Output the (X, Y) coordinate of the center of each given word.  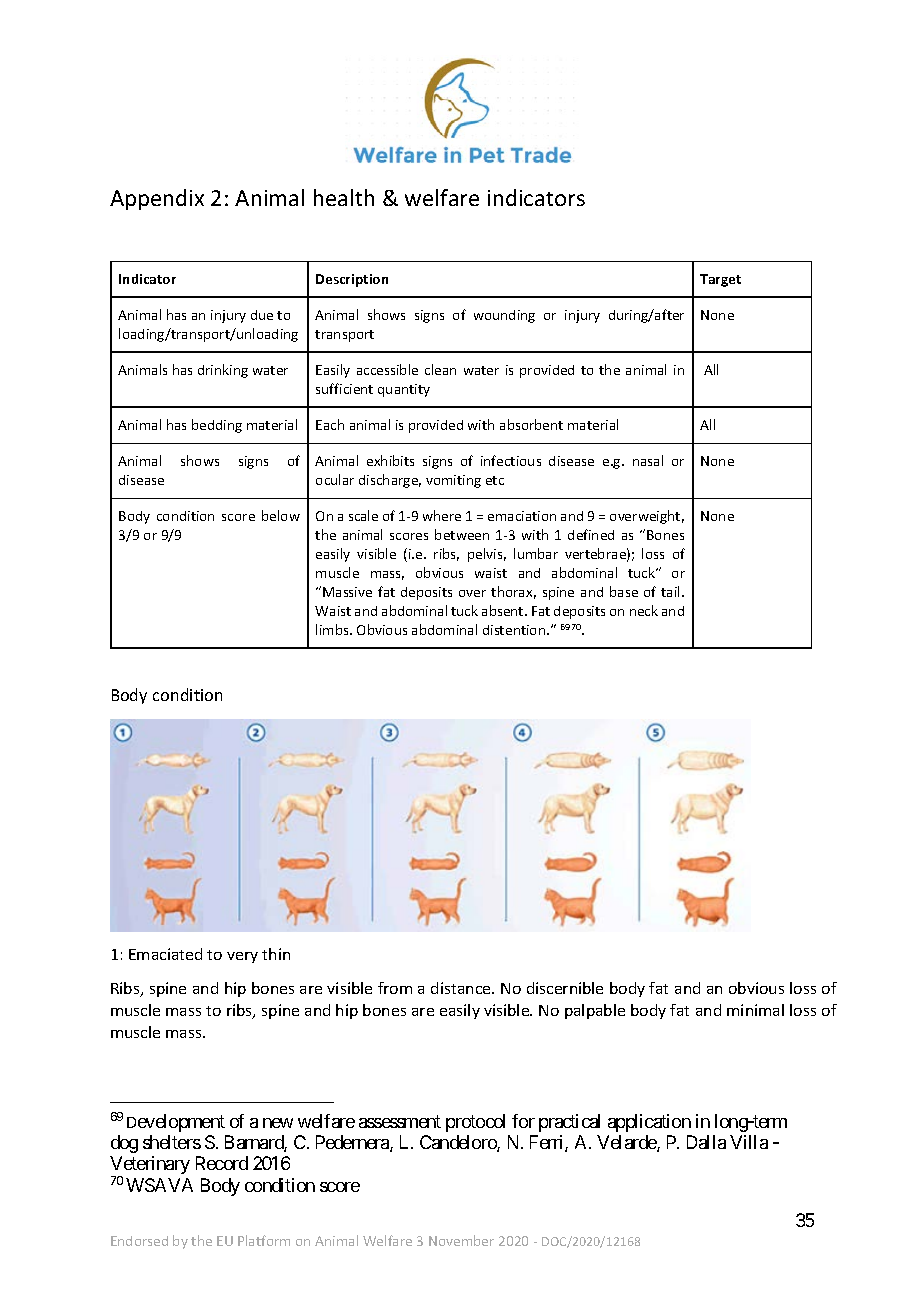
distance (462, 988)
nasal (648, 460)
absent (504, 610)
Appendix (157, 199)
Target (720, 280)
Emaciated (165, 954)
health (344, 197)
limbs (333, 629)
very (242, 957)
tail (672, 591)
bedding (217, 426)
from (395, 988)
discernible (565, 988)
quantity (404, 390)
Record (222, 1163)
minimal (755, 1010)
